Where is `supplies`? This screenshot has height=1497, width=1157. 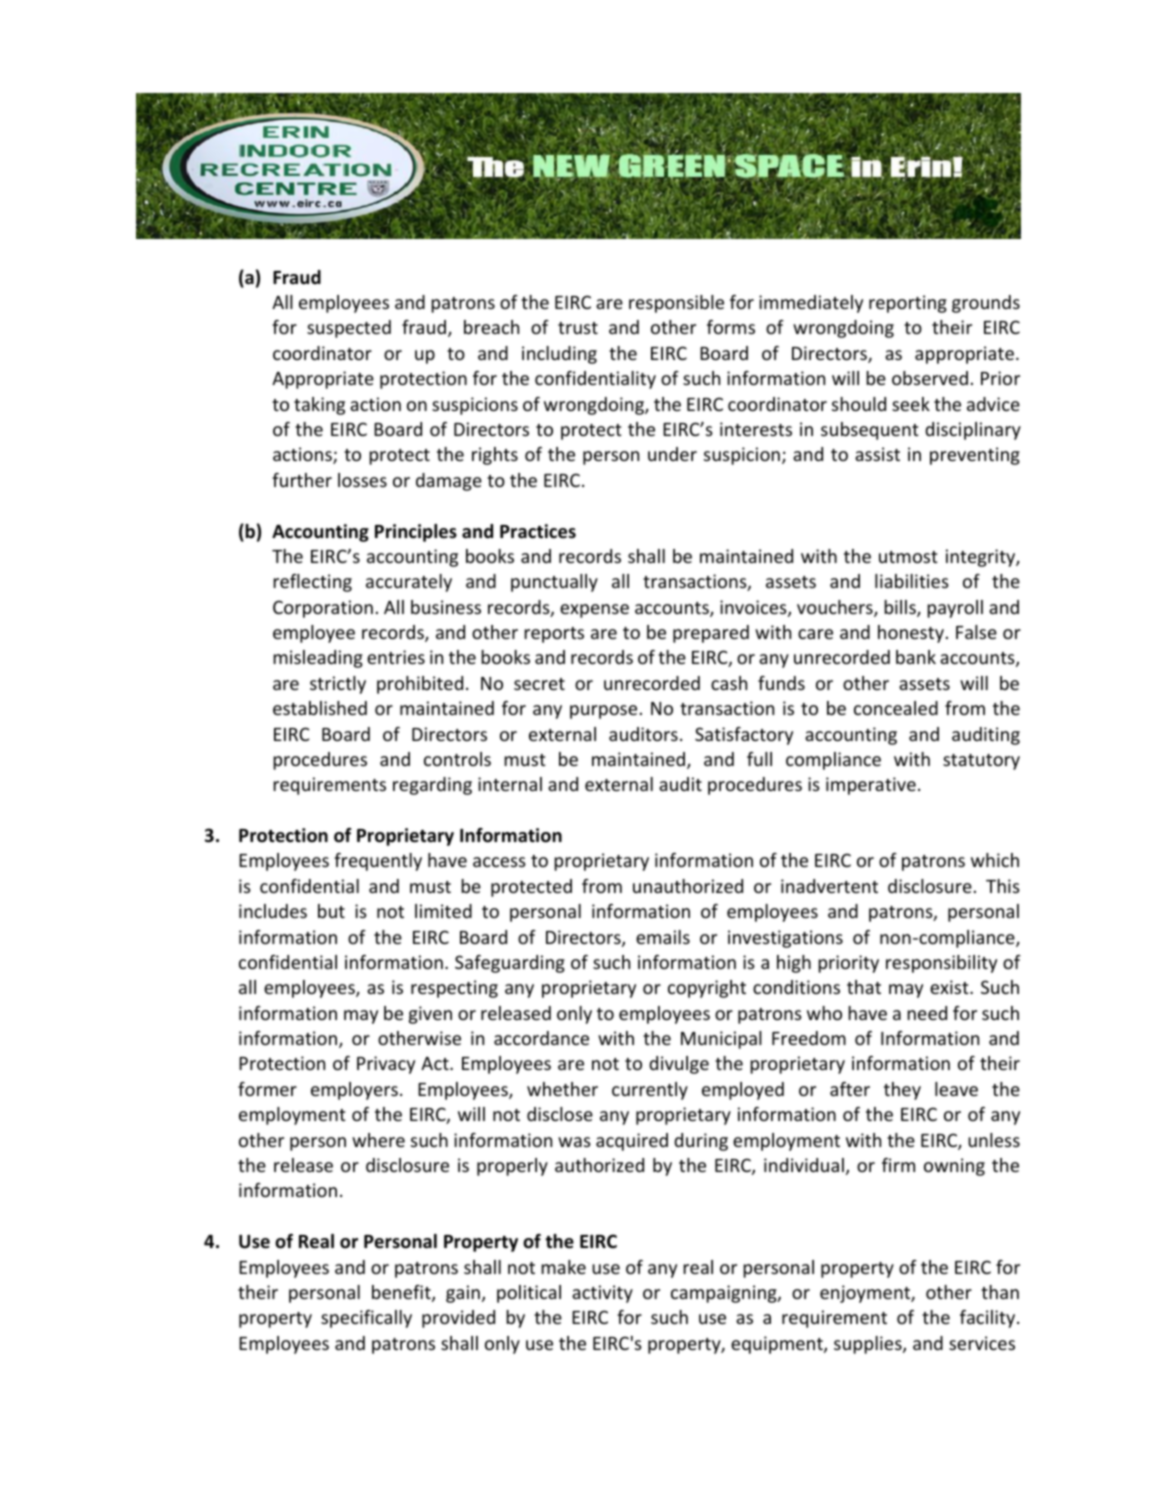 supplies is located at coordinates (869, 1345).
